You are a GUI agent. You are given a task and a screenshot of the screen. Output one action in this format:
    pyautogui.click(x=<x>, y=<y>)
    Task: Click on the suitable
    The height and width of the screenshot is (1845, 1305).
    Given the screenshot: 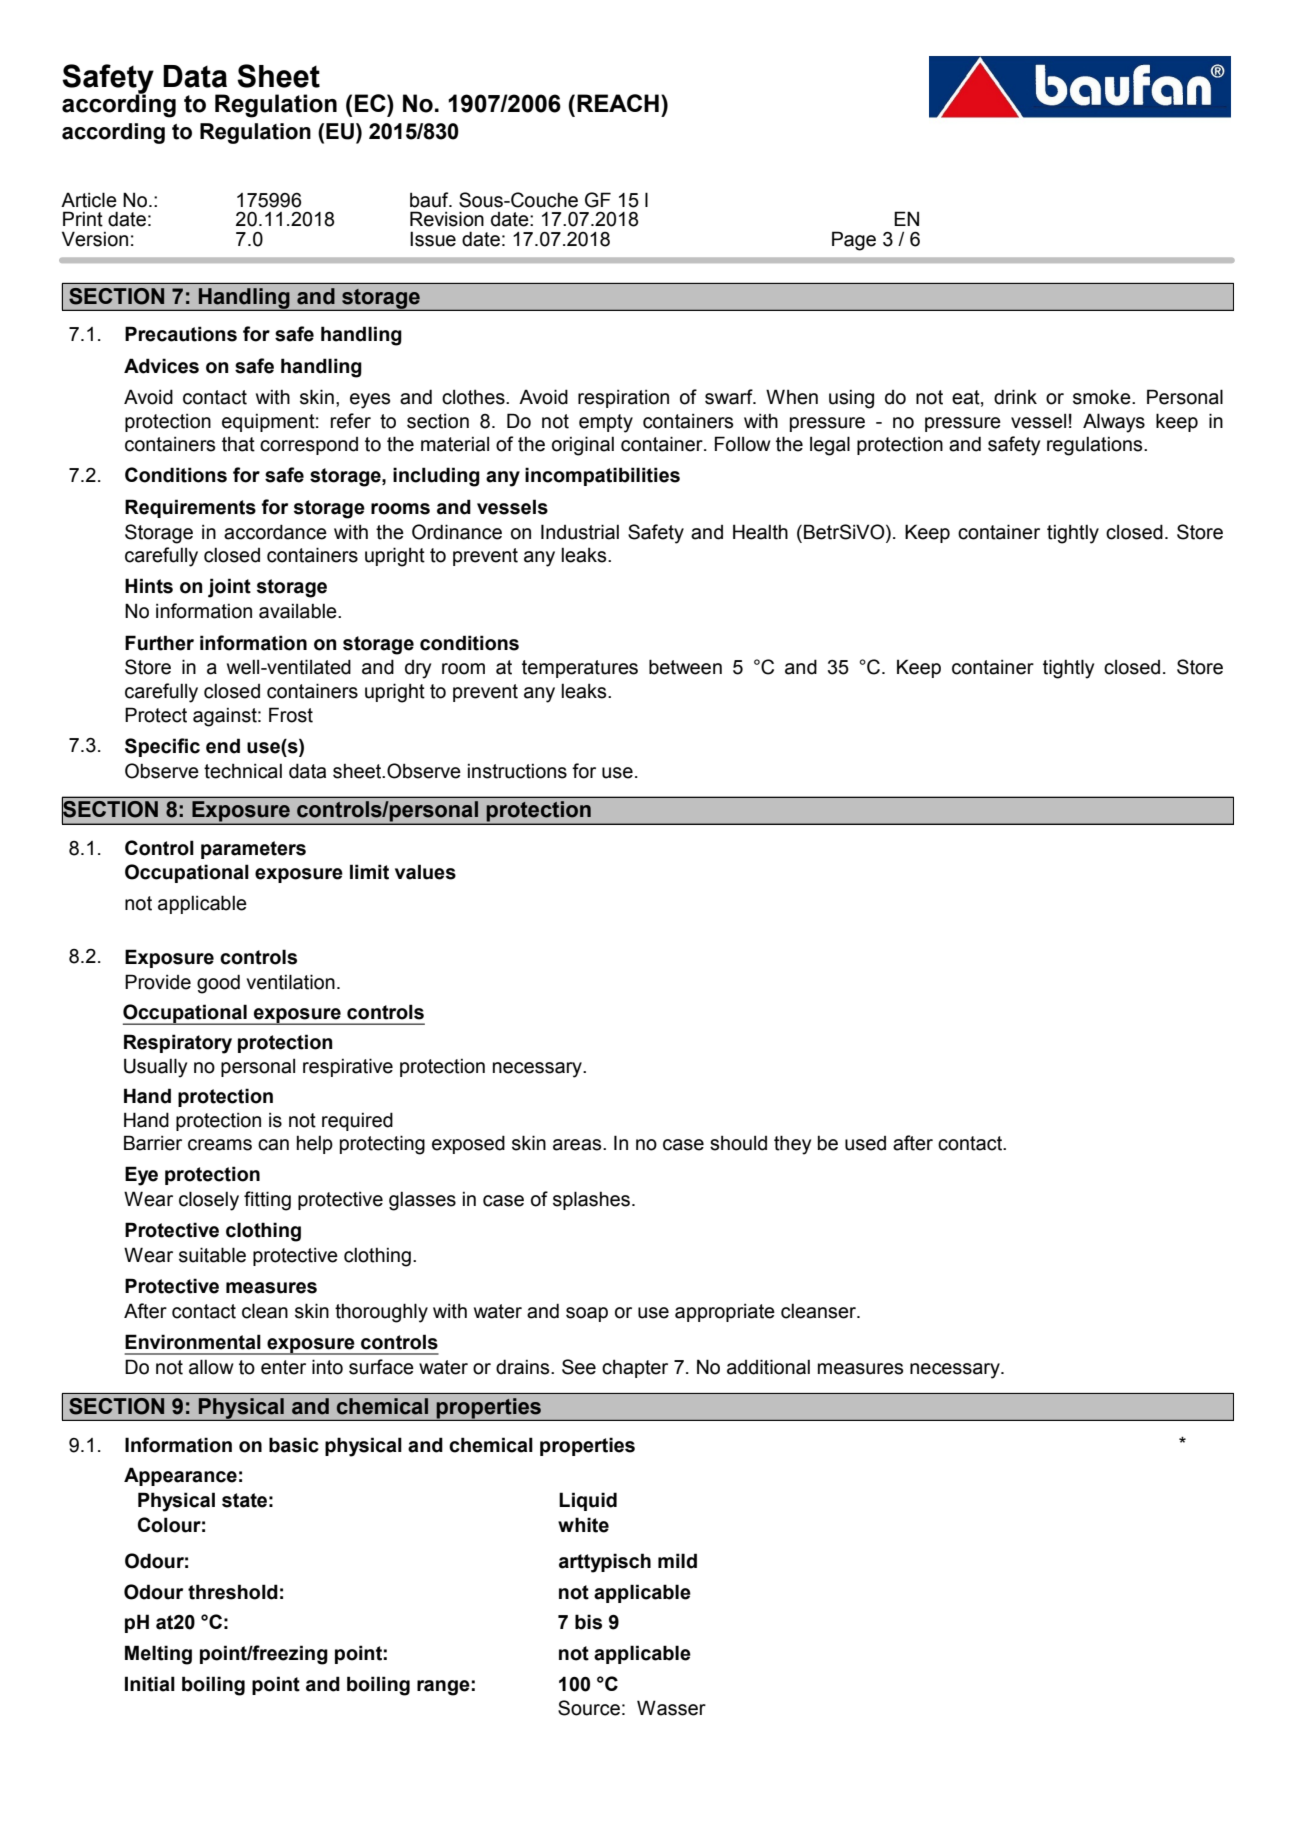 What is the action you would take?
    pyautogui.click(x=212, y=1255)
